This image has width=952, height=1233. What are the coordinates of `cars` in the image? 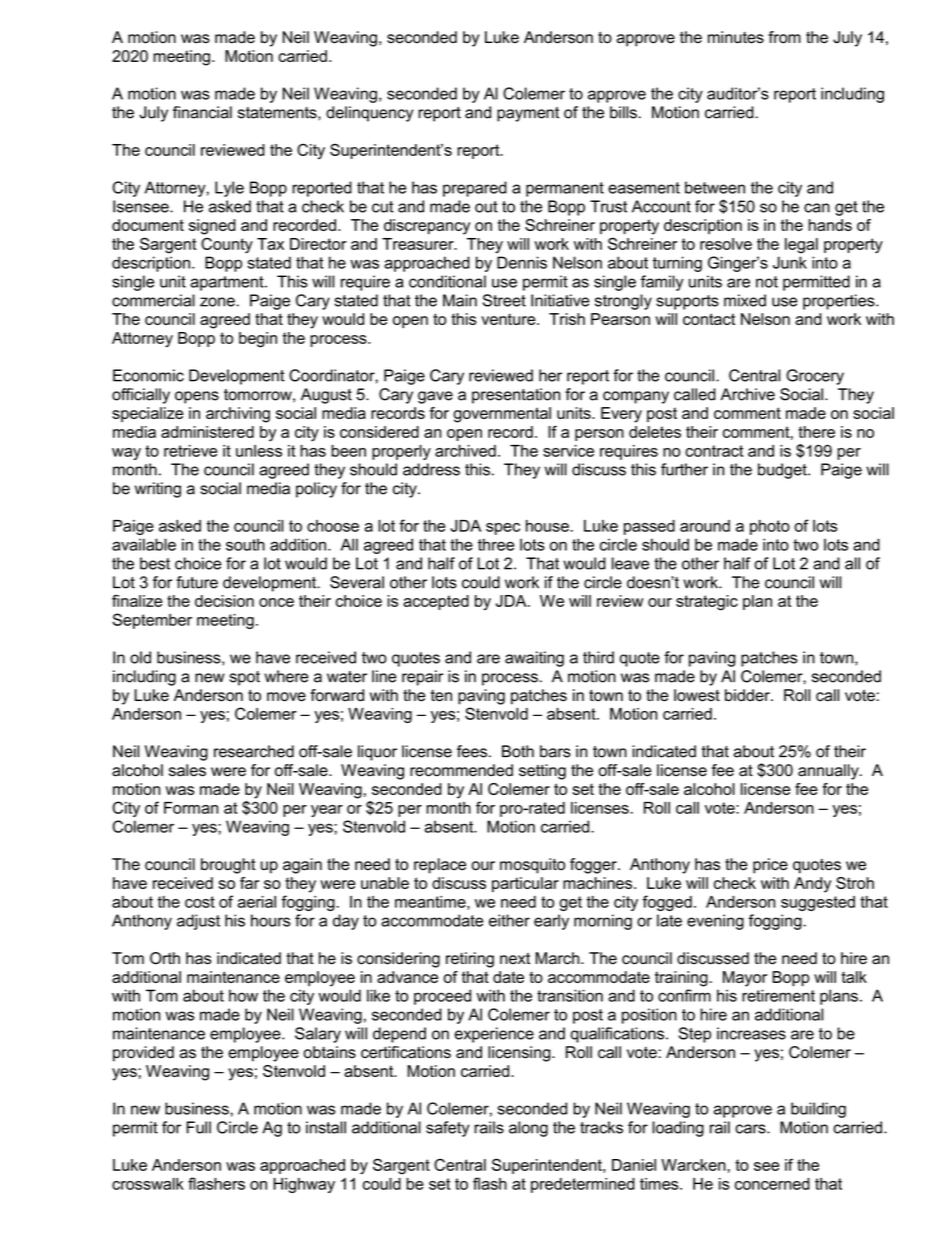 It's located at (751, 1129).
